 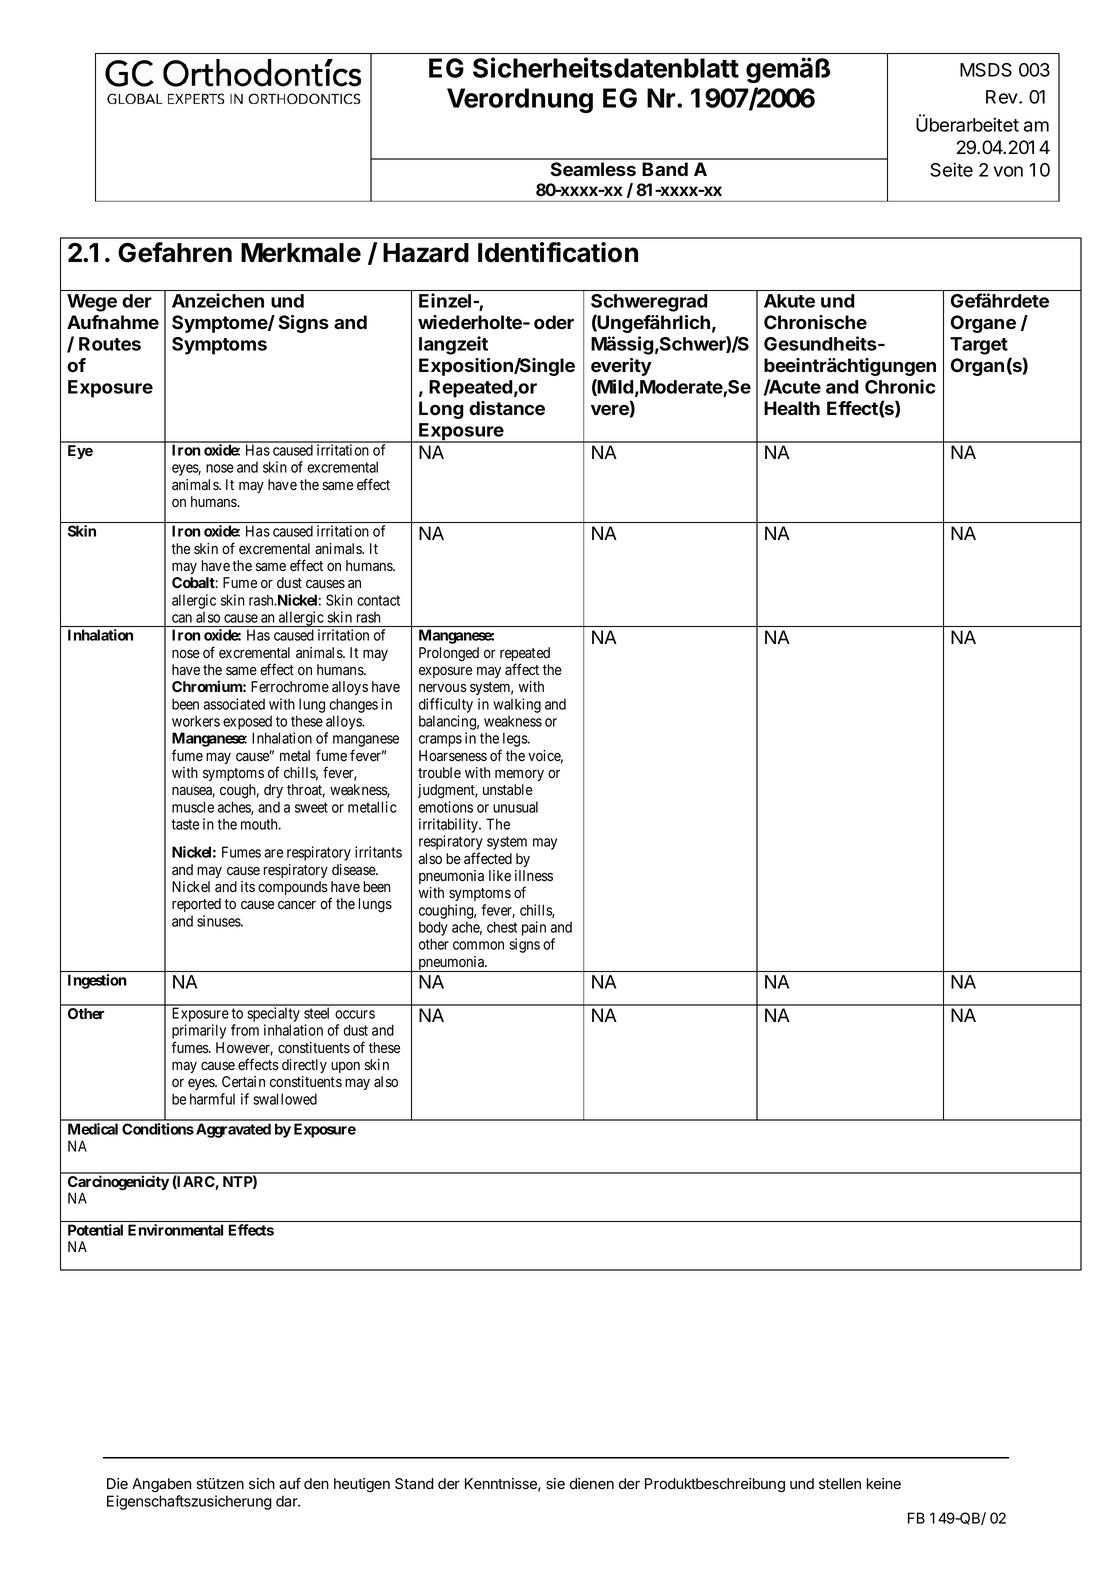 I want to click on Seite, so click(x=951, y=169).
